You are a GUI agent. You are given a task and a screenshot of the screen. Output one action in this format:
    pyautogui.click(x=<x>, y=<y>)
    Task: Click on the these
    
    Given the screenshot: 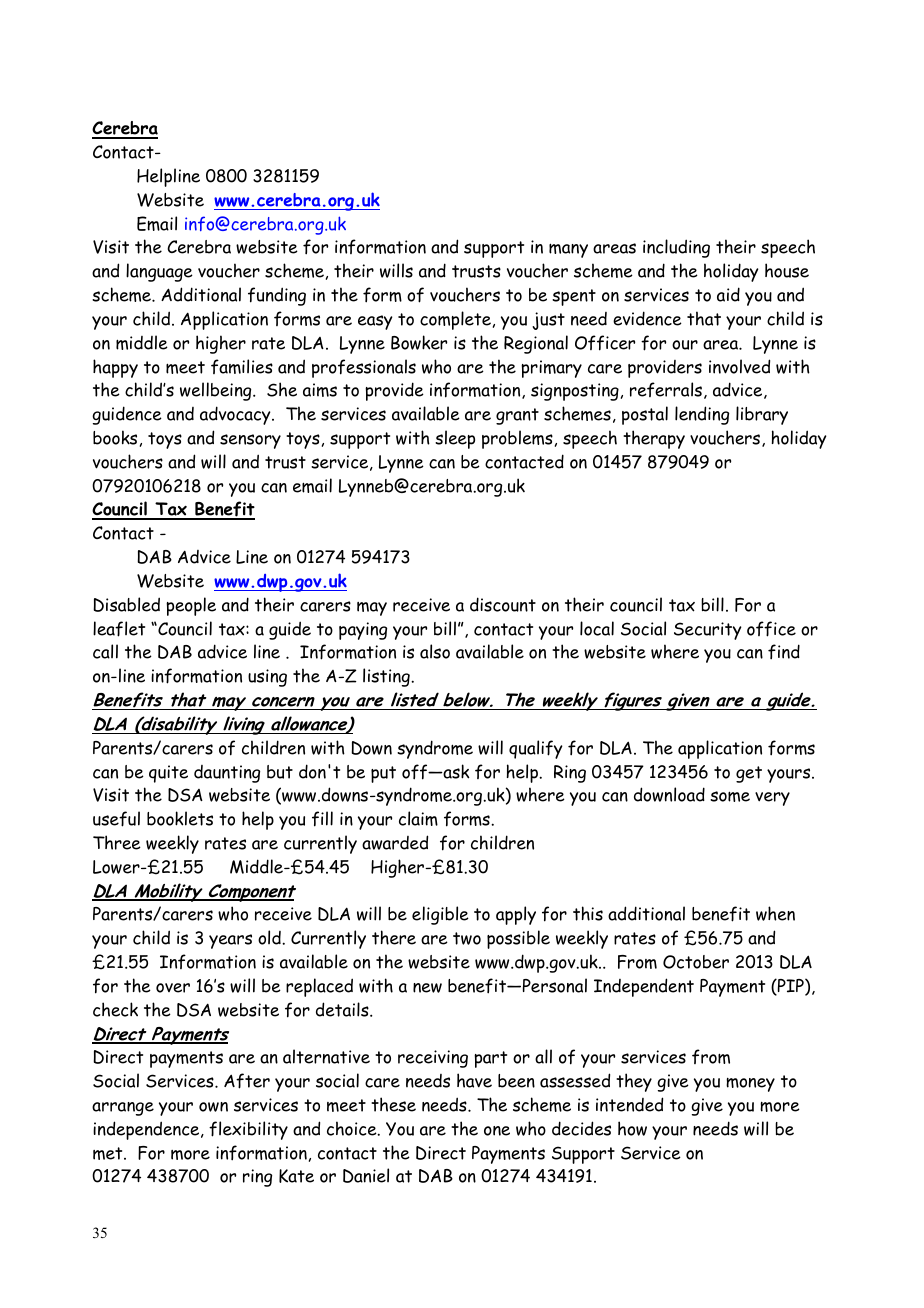 What is the action you would take?
    pyautogui.click(x=393, y=1104)
